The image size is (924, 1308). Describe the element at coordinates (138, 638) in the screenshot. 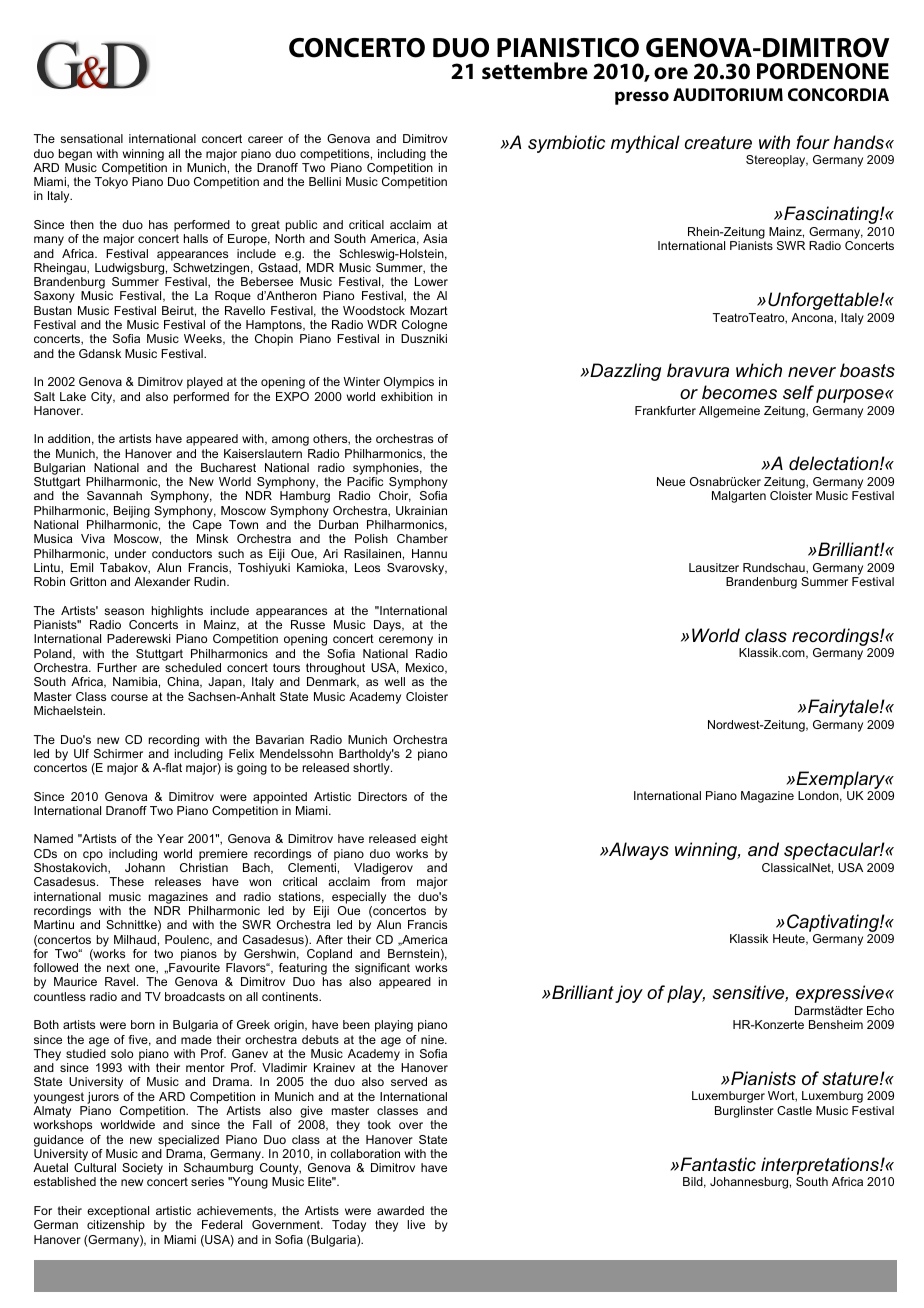

I see `Paderewski` at that location.
